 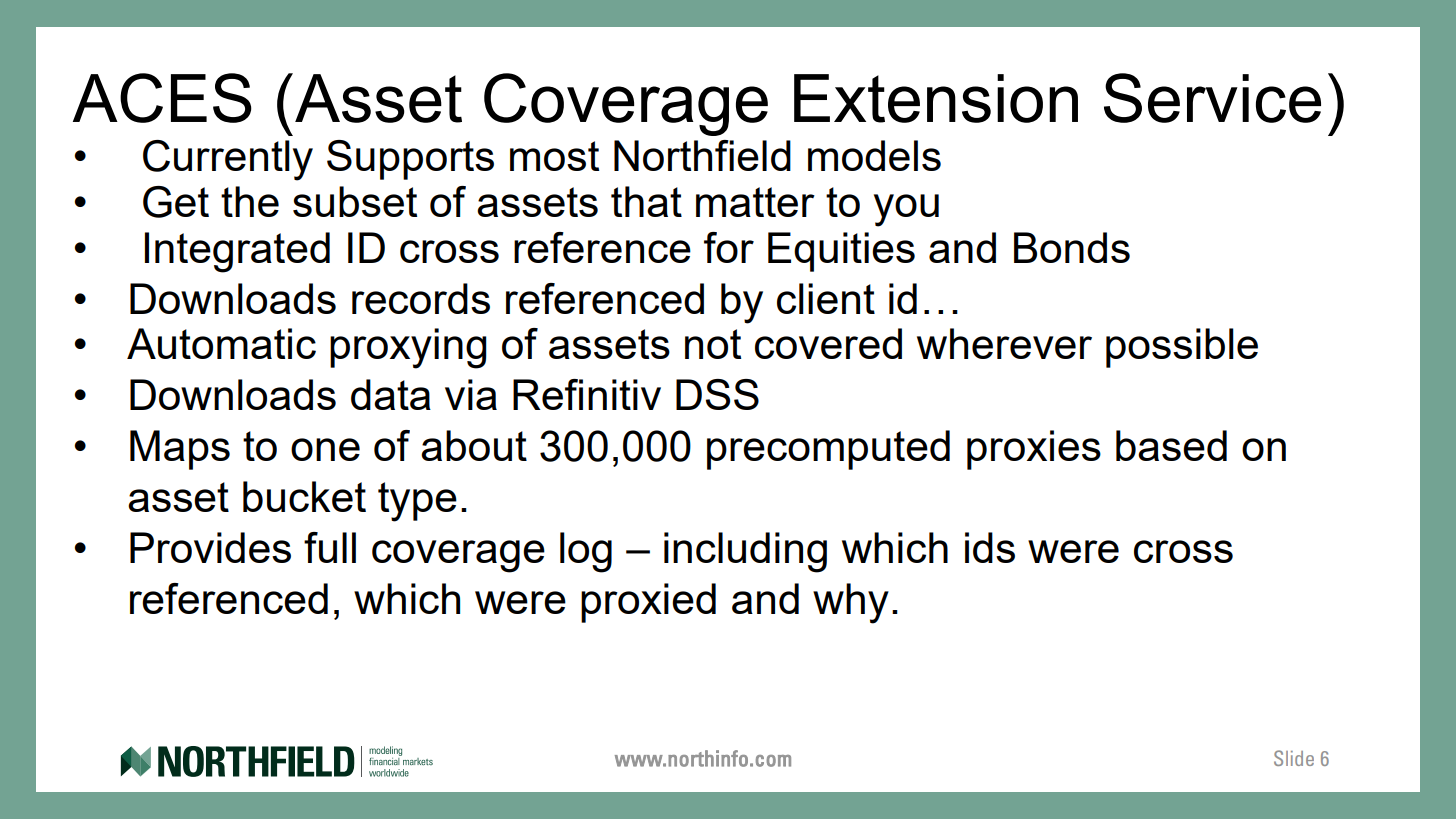 What do you see at coordinates (851, 603) in the screenshot?
I see `why` at bounding box center [851, 603].
